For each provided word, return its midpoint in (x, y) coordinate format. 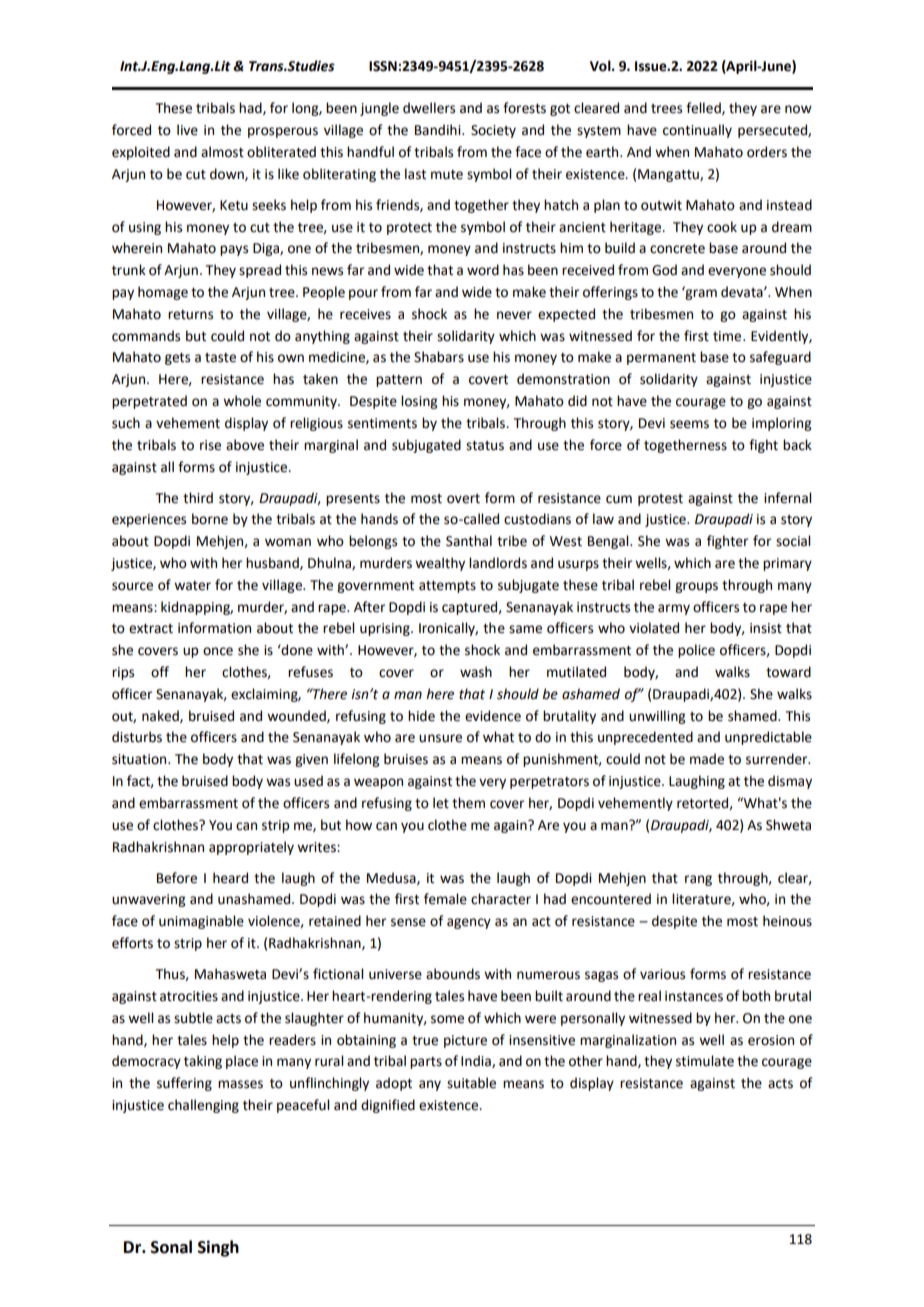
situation (140, 759)
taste (220, 358)
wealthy (440, 564)
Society (493, 131)
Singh (218, 1248)
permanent (661, 359)
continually (697, 131)
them (468, 803)
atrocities (189, 996)
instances (694, 996)
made (707, 759)
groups (696, 587)
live (187, 130)
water (192, 586)
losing (419, 402)
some (447, 1019)
